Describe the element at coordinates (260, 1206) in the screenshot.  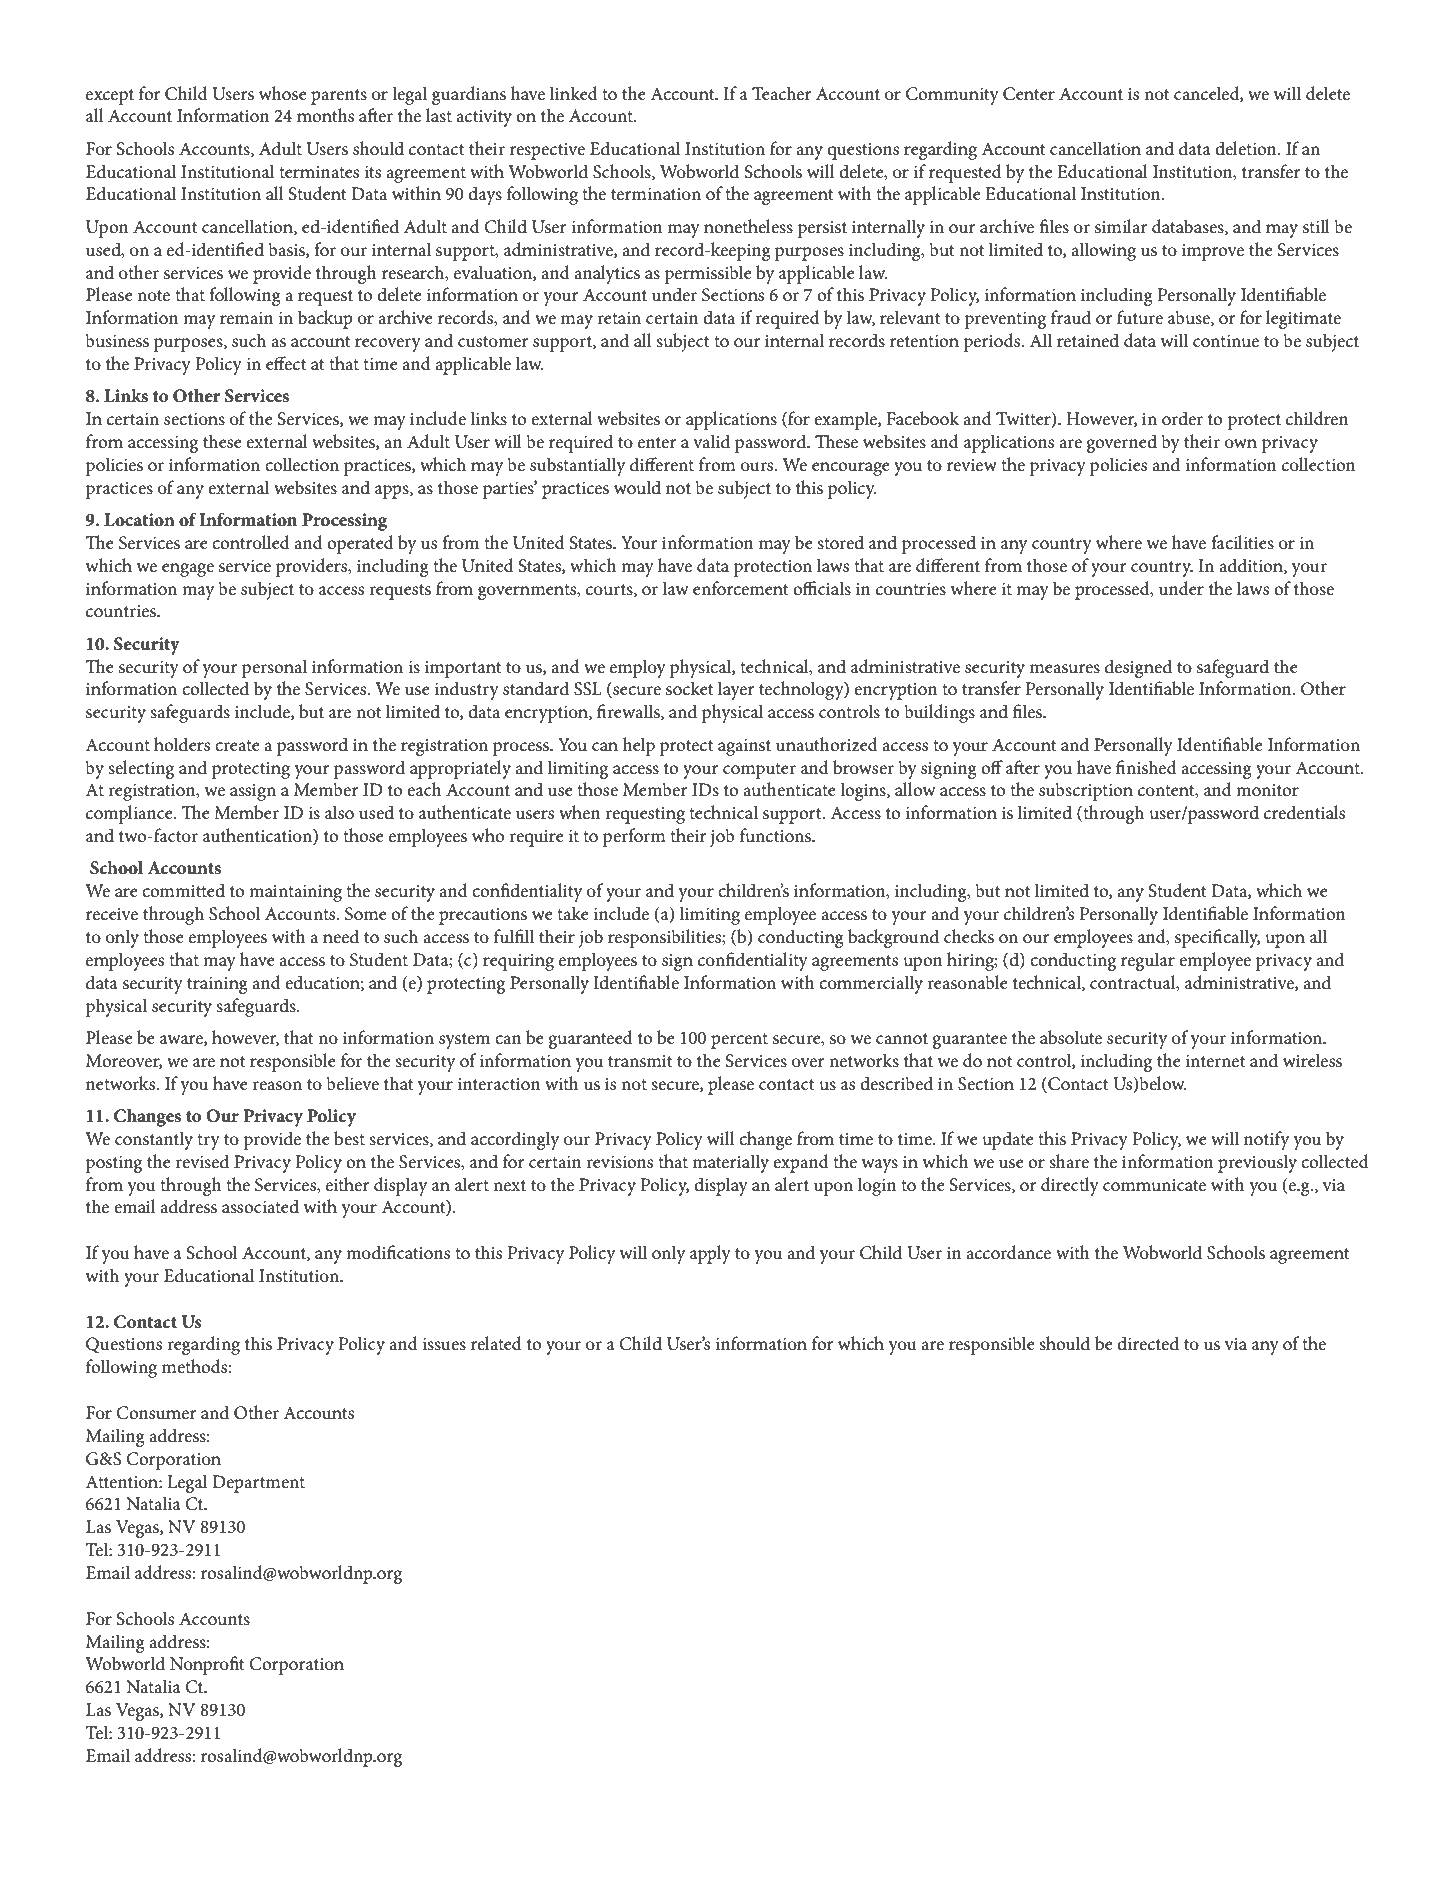
I see `associated` at that location.
